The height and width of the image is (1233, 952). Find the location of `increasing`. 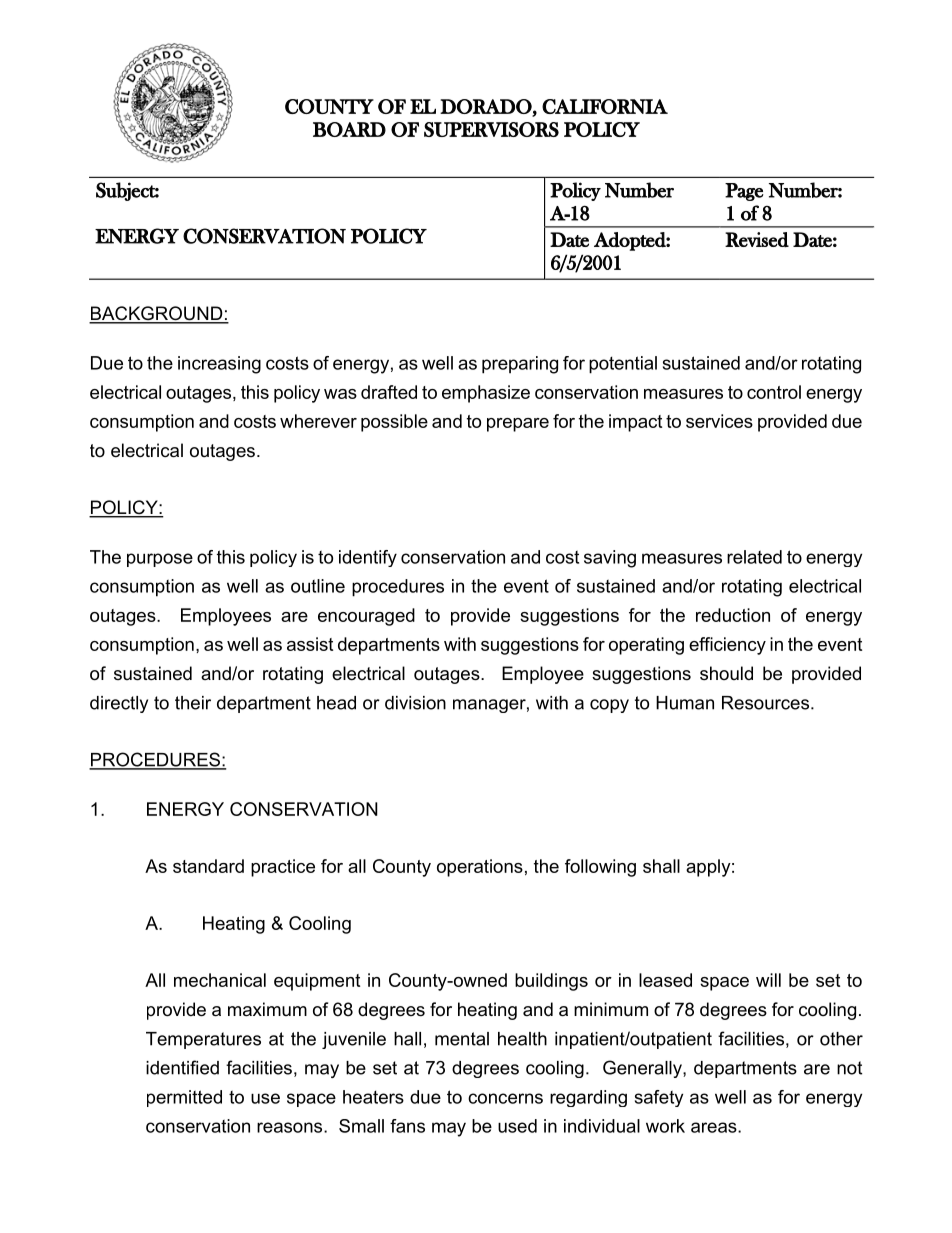

increasing is located at coordinates (219, 365).
